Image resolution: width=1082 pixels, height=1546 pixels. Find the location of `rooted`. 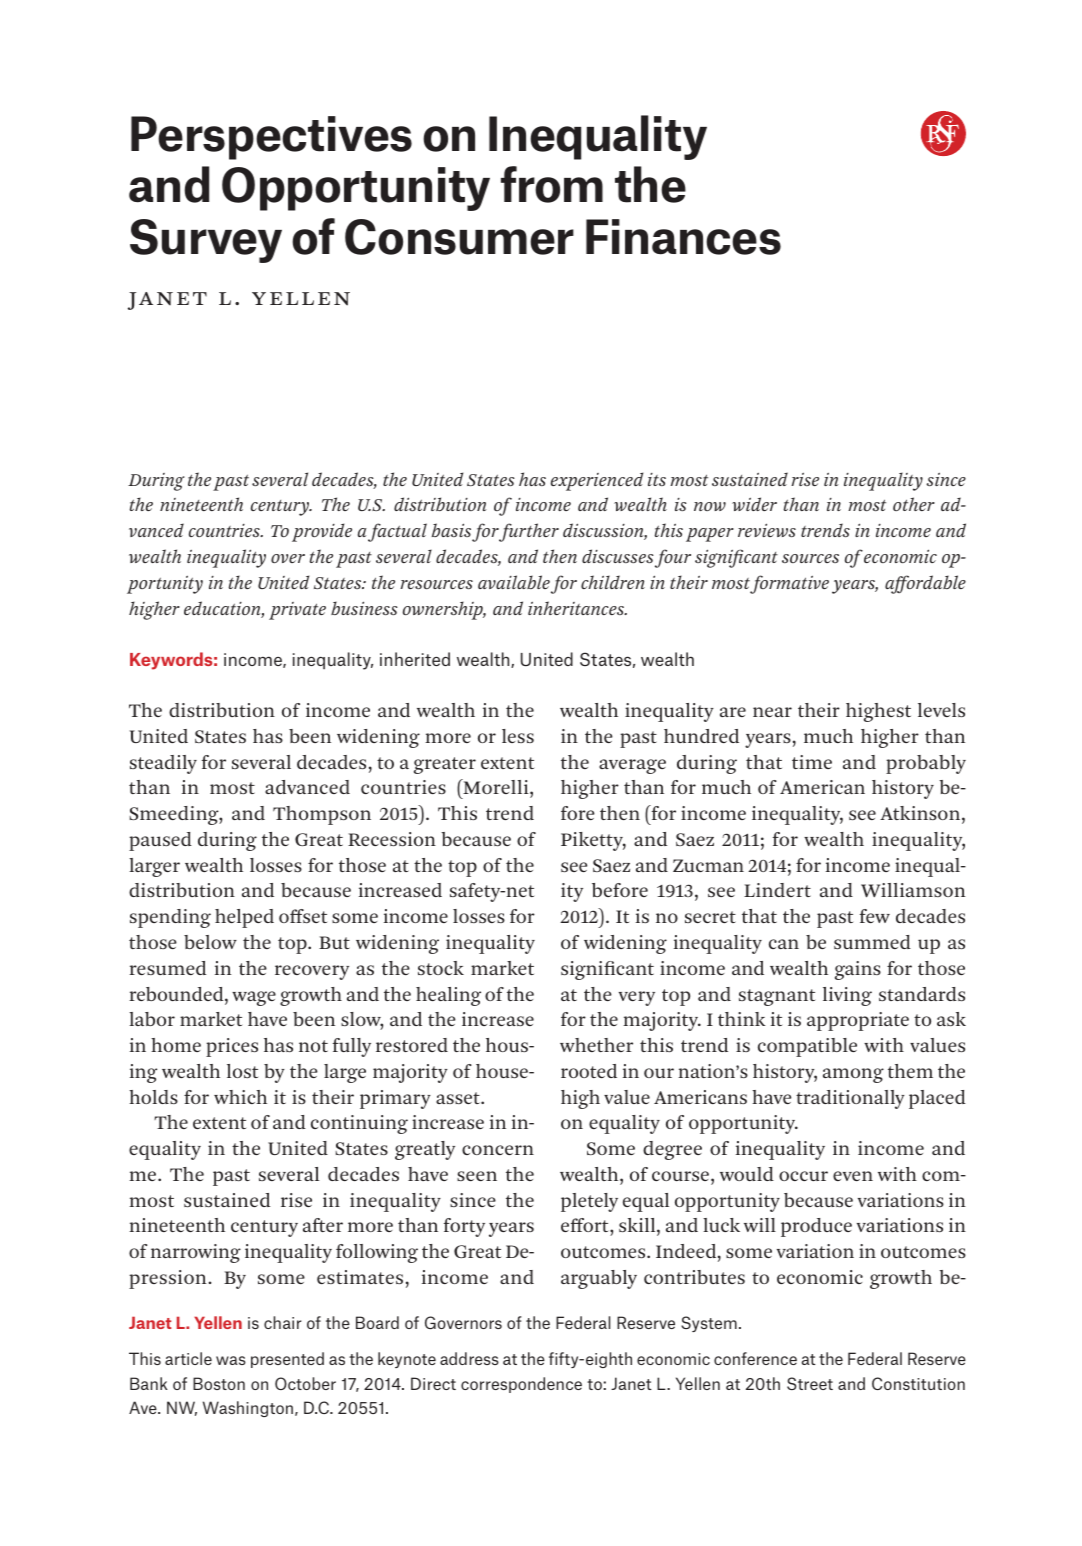

rooted is located at coordinates (589, 1071).
